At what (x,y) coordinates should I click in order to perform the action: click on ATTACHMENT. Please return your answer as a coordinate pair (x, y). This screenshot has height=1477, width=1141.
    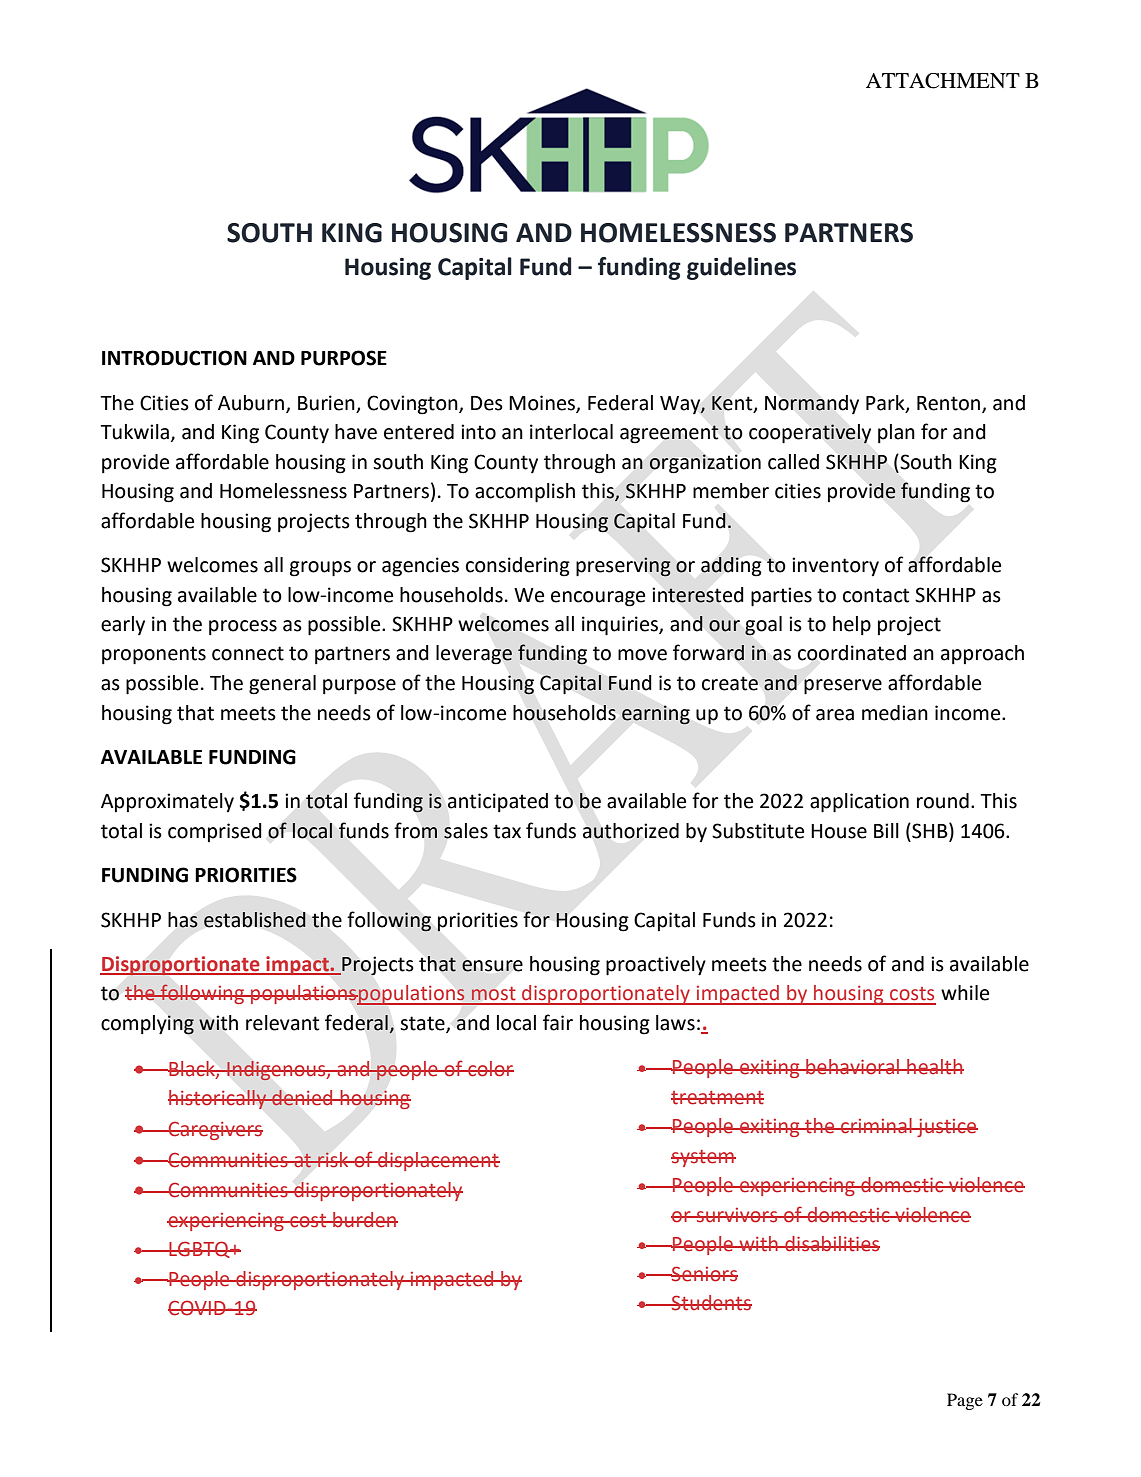
    Looking at the image, I should click on (943, 81).
